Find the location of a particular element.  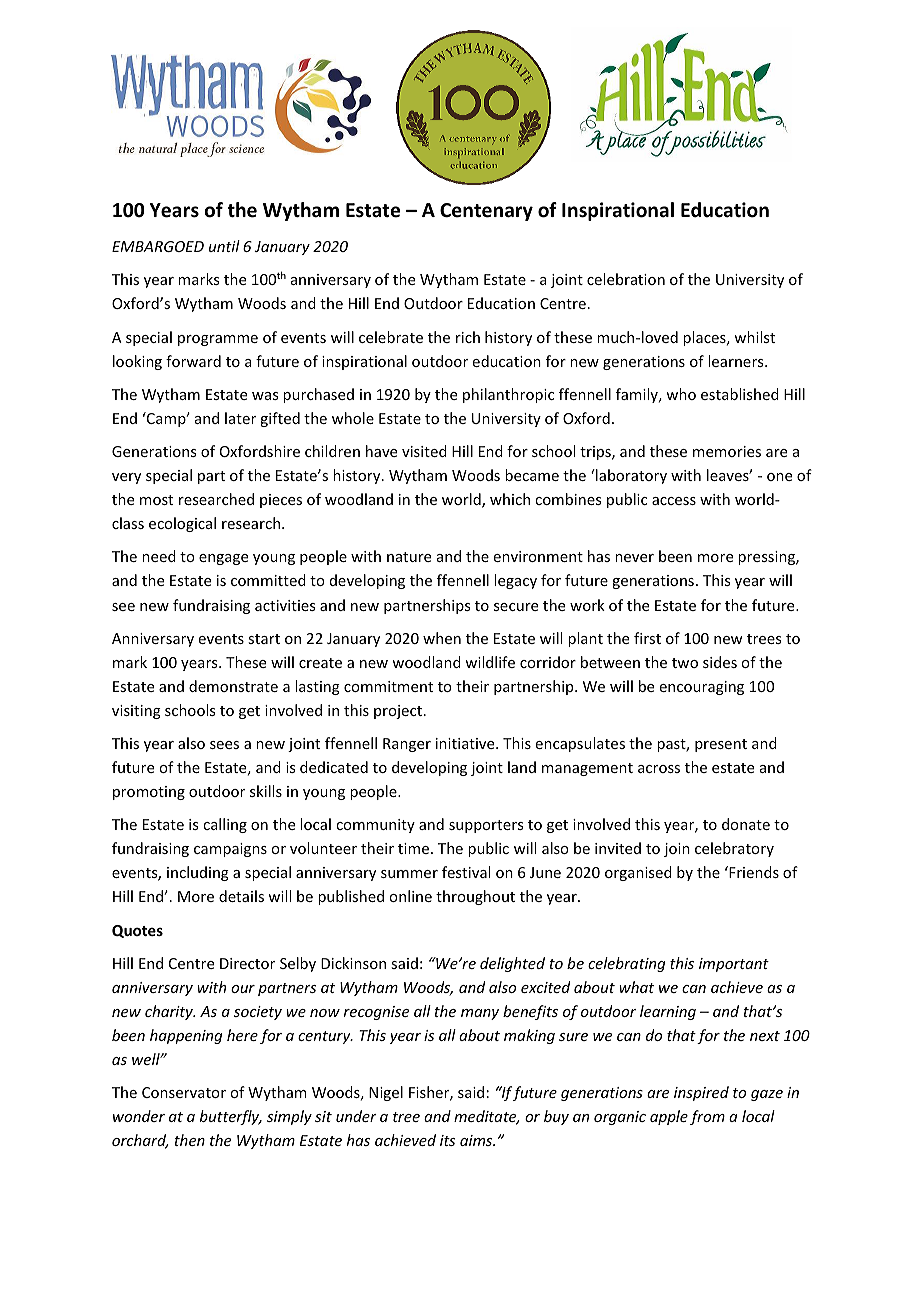

memories is located at coordinates (727, 451).
